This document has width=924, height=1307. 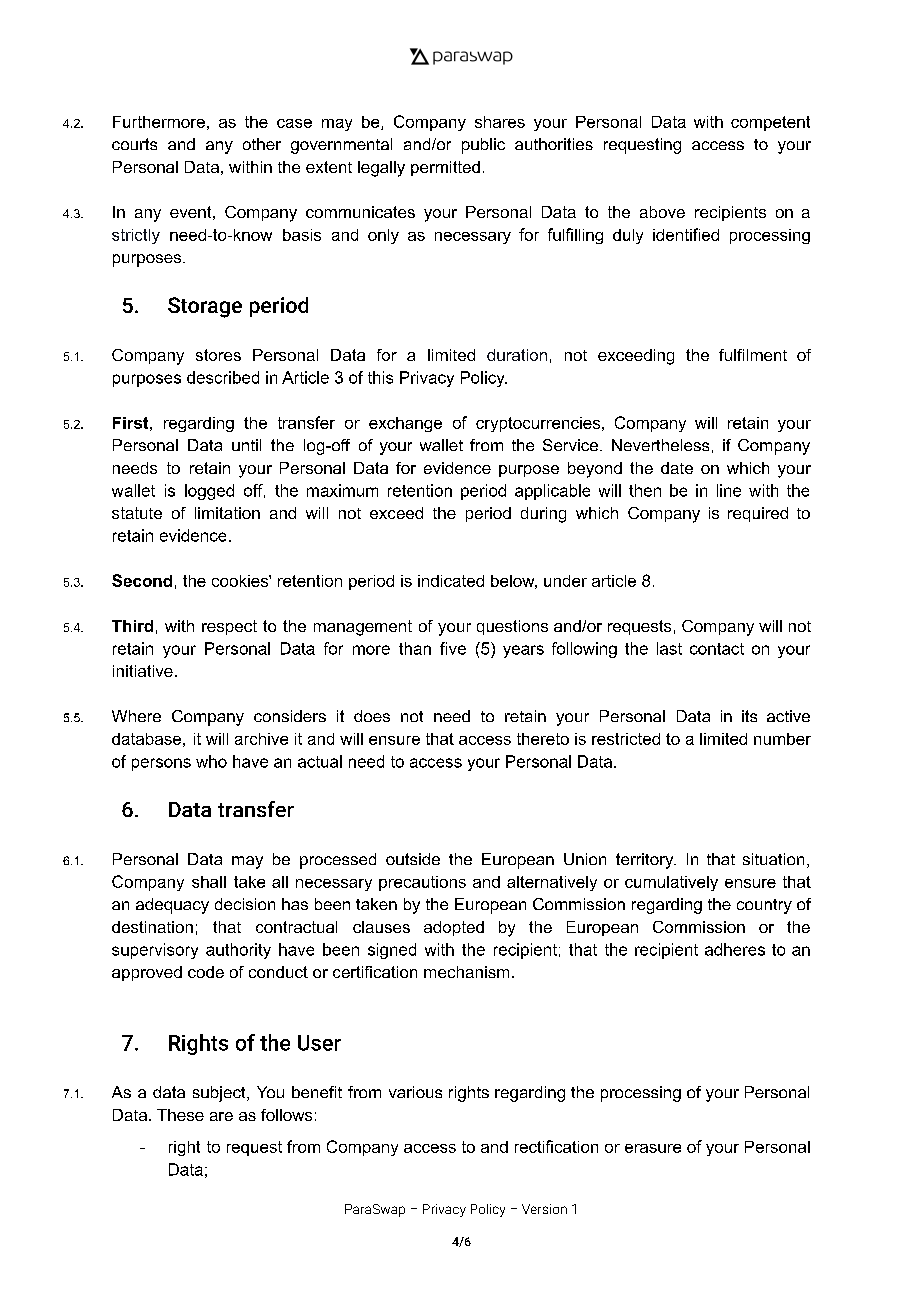 I want to click on other, so click(x=262, y=144).
